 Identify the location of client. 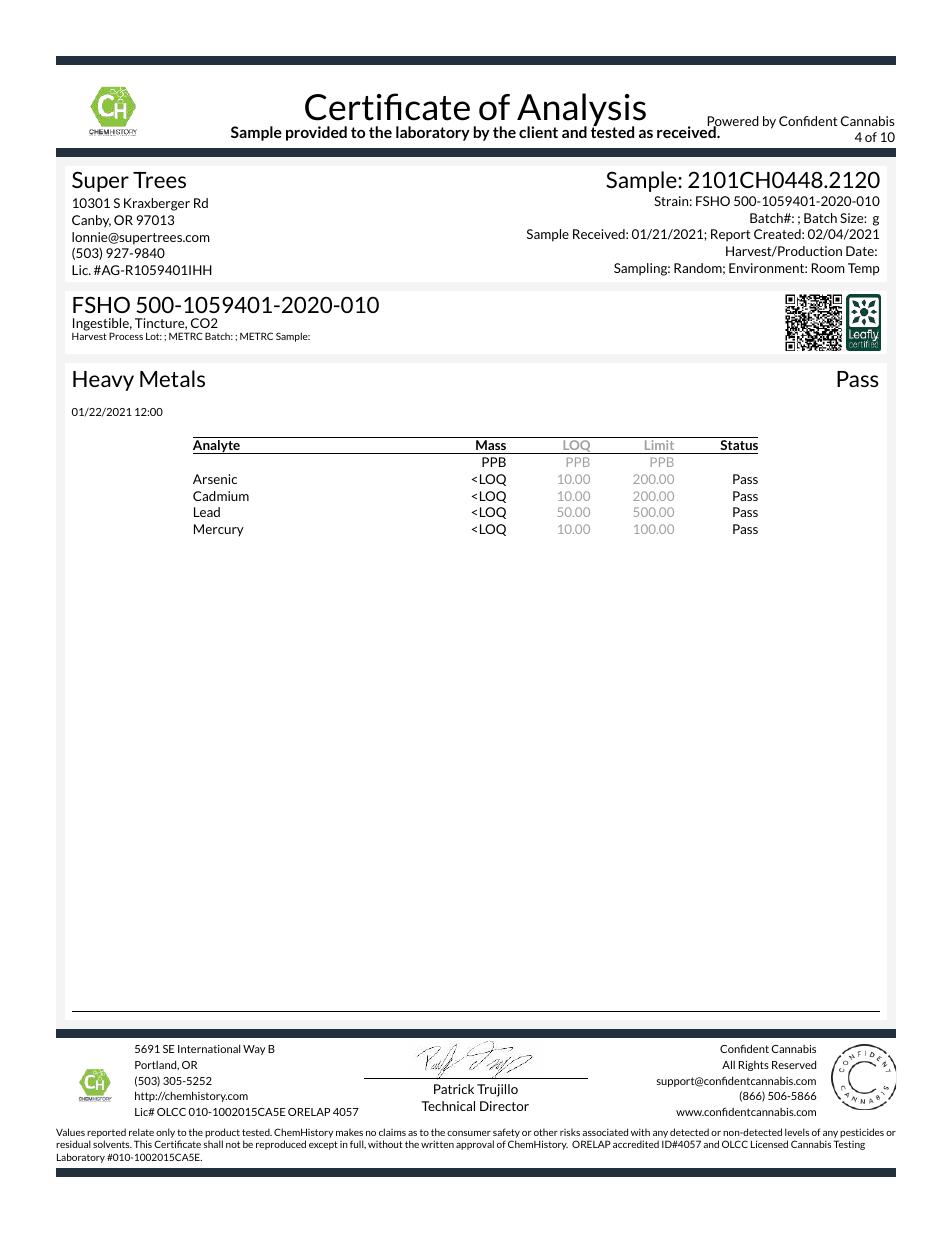
(538, 132).
